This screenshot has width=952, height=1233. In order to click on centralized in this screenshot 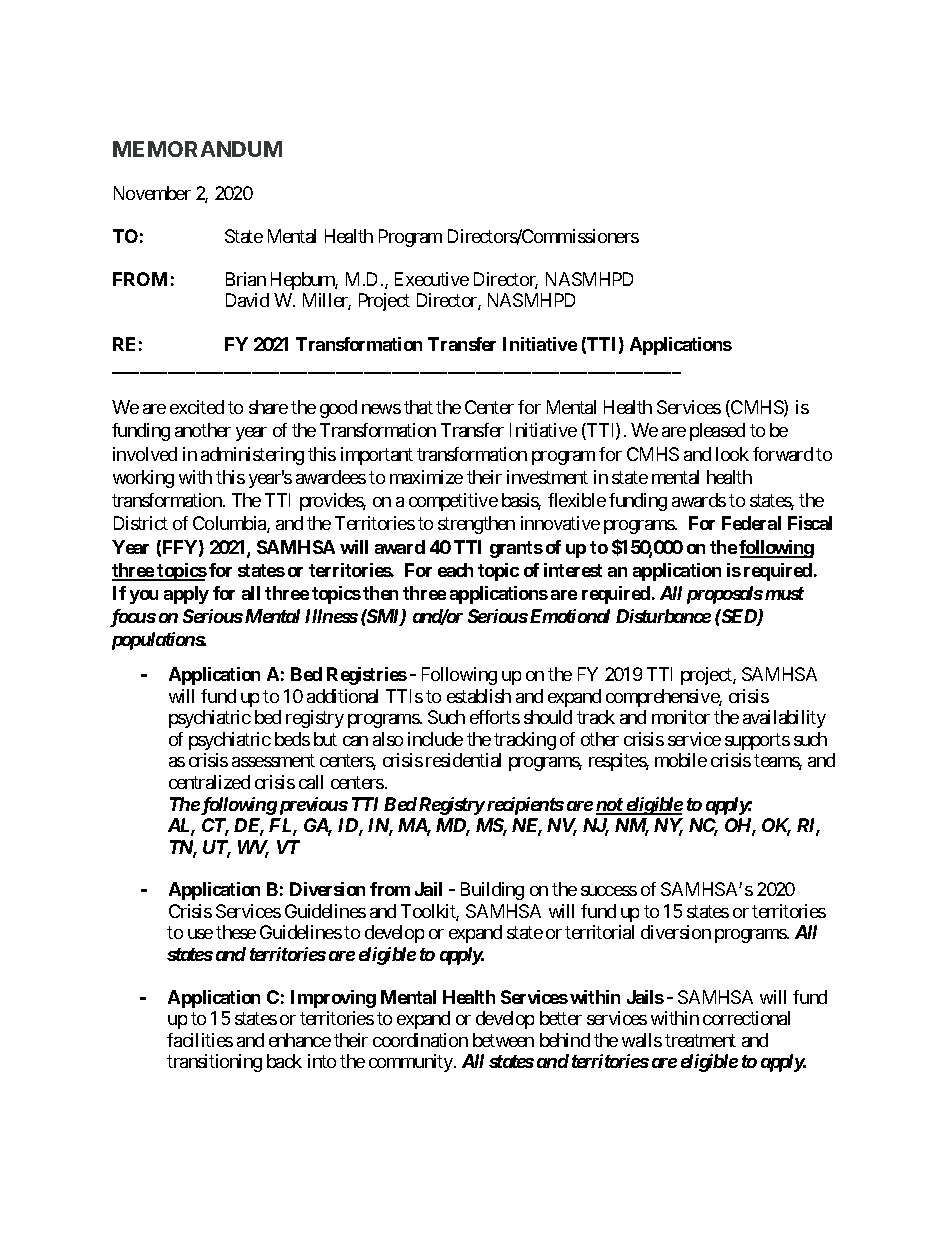, I will do `click(209, 782)`.
